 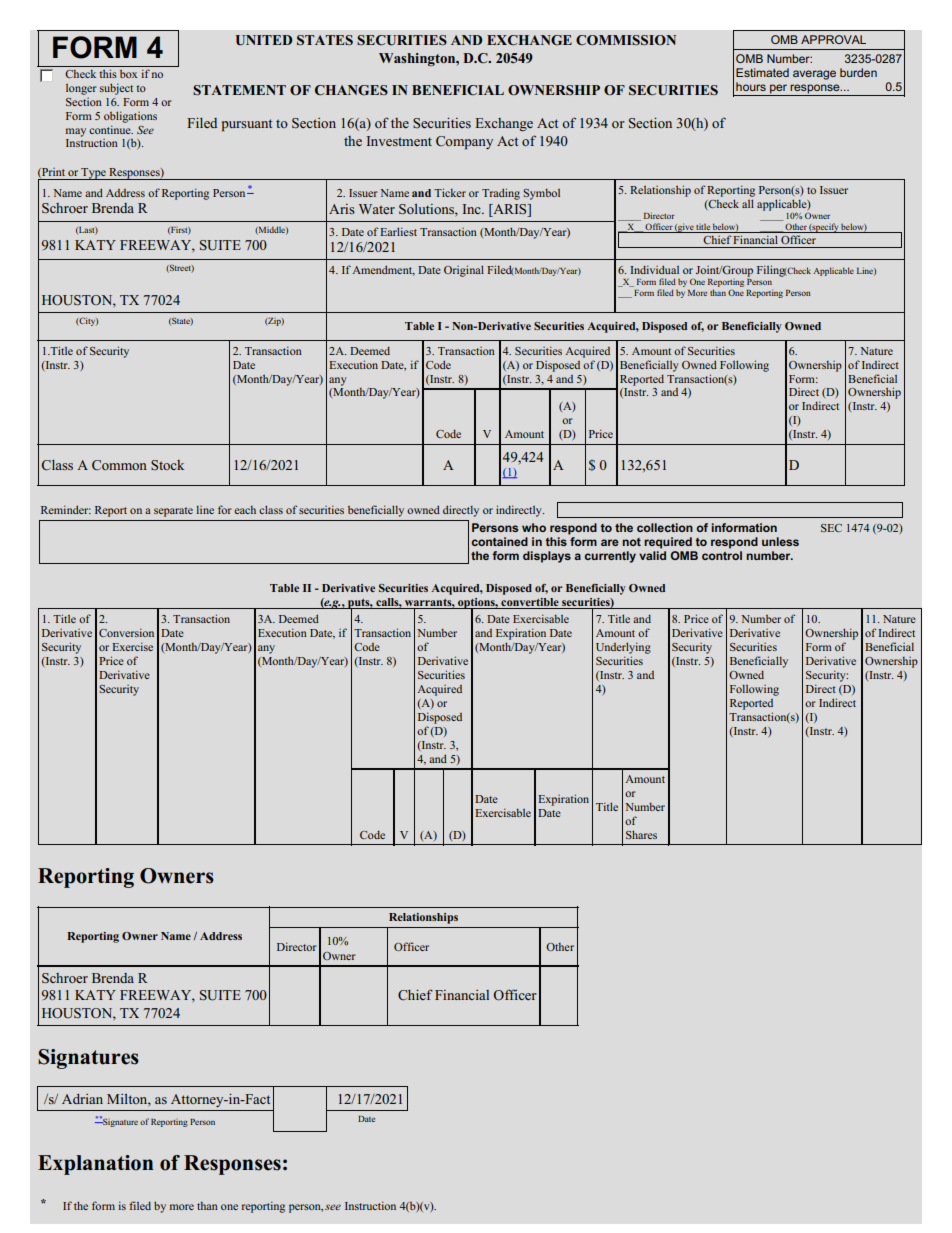 What do you see at coordinates (126, 632) in the page?
I see `Conversion` at bounding box center [126, 632].
